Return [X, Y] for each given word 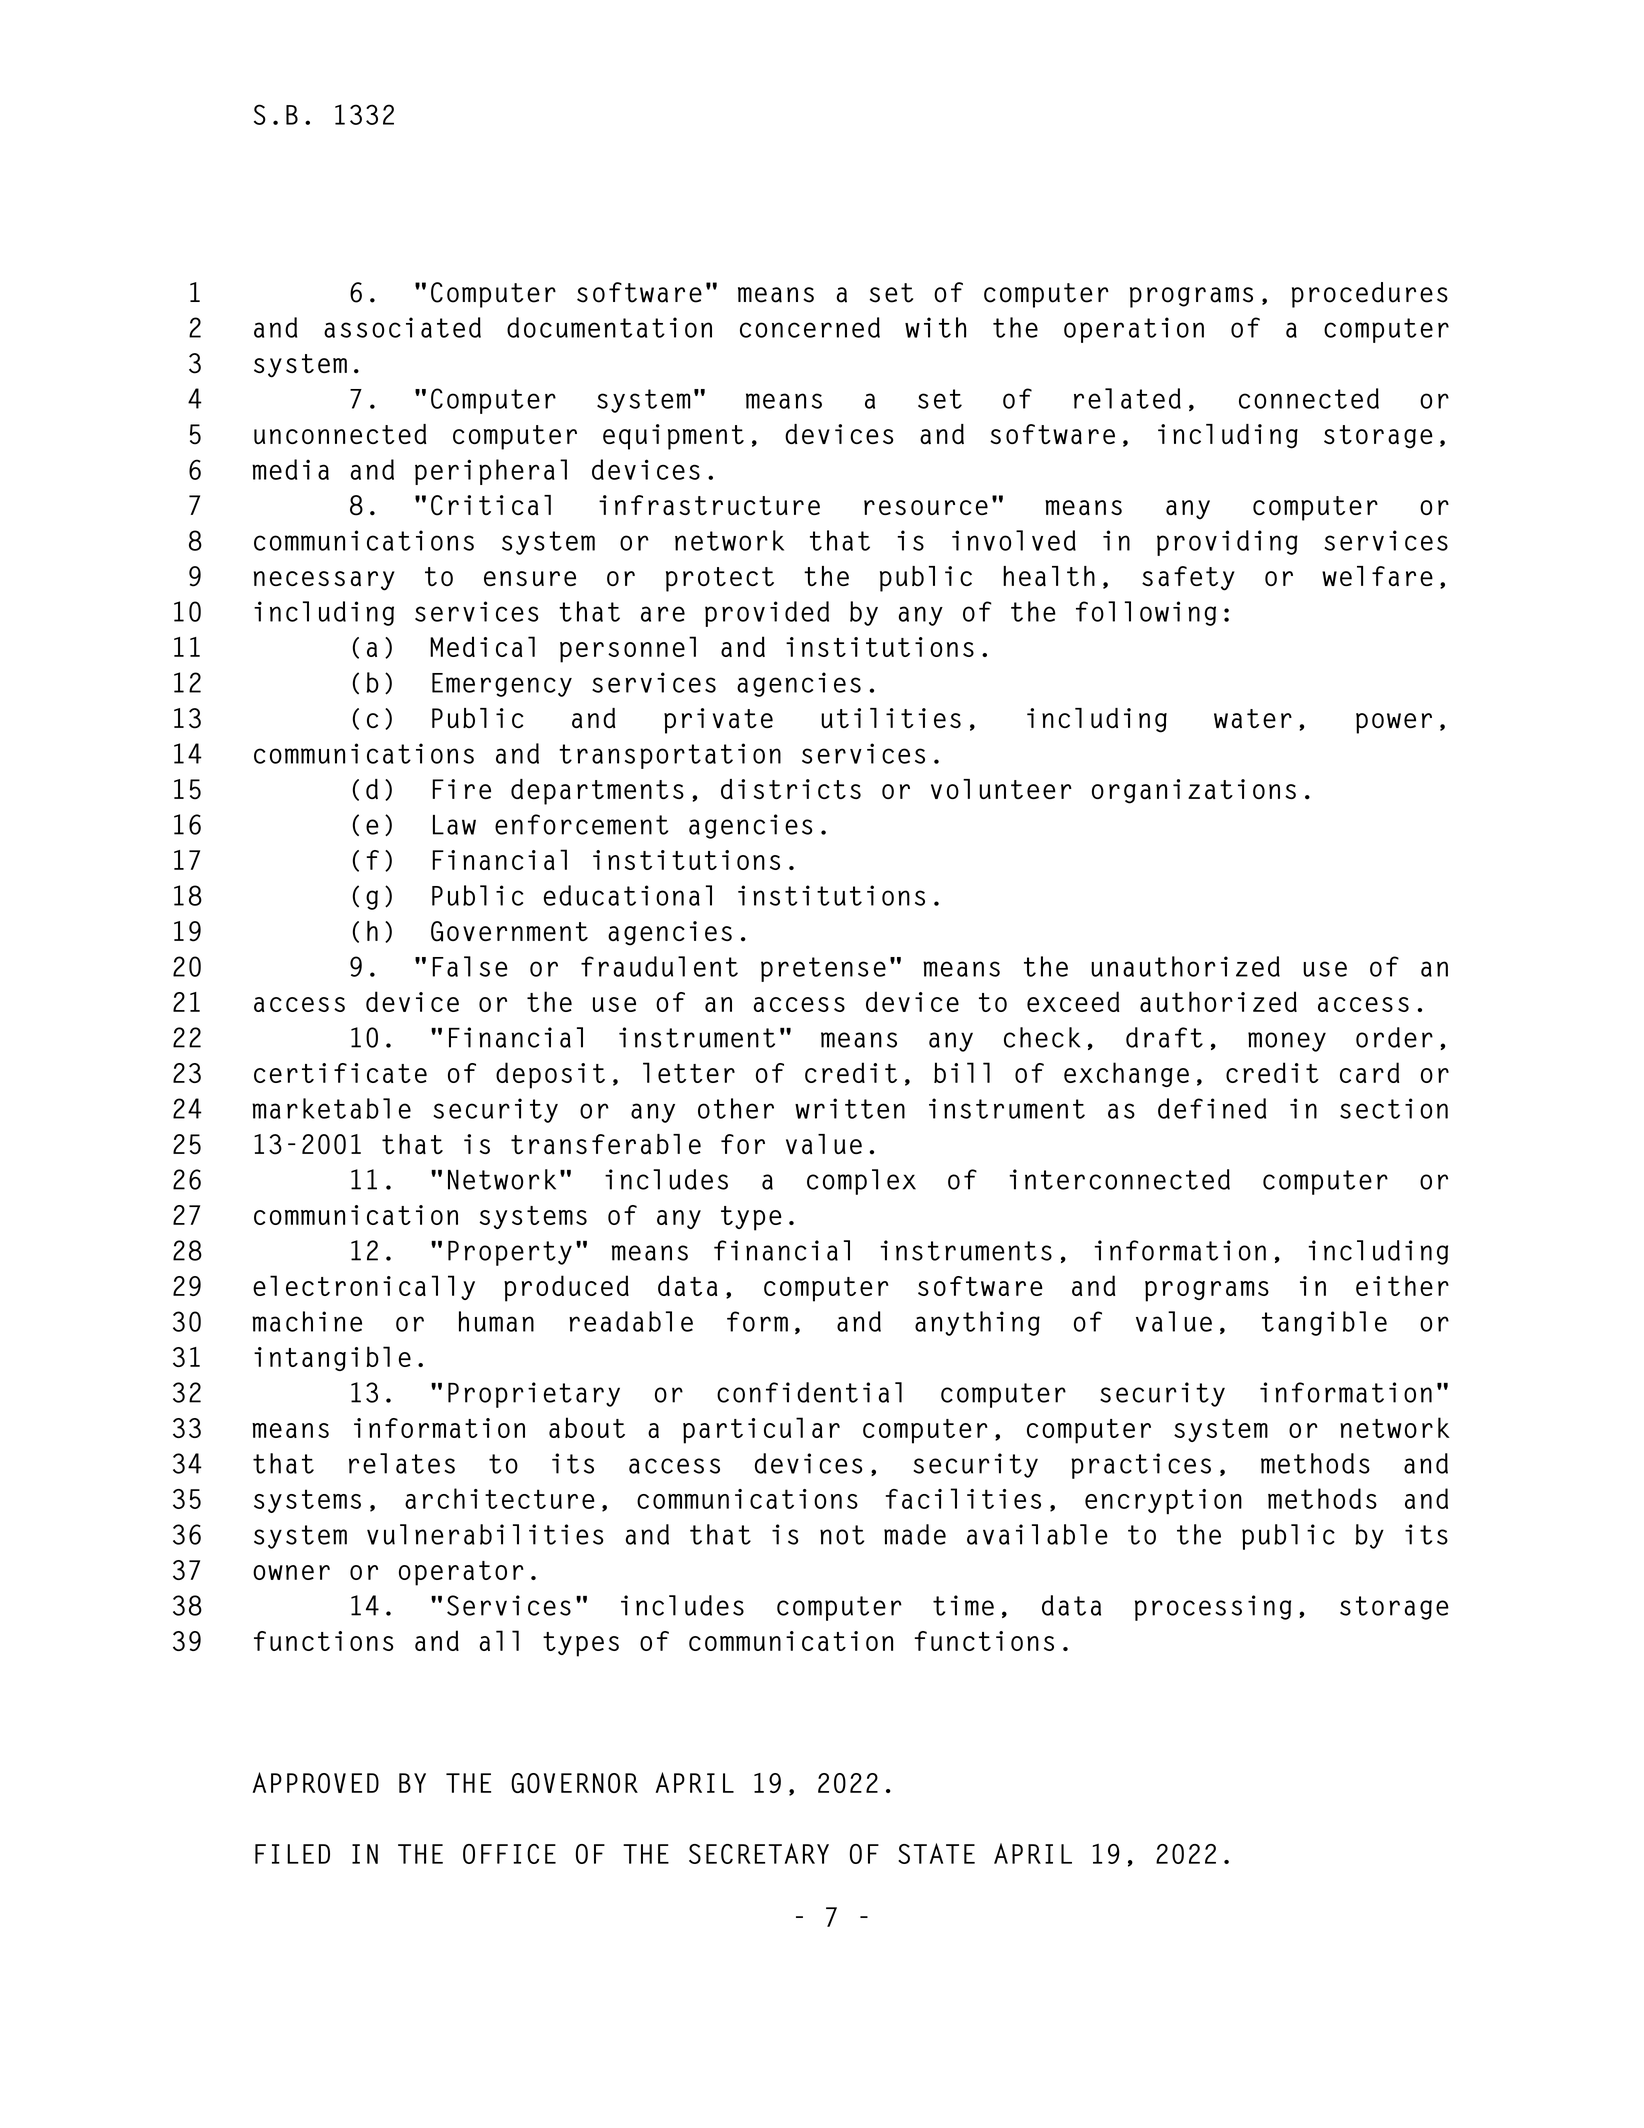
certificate [340, 1073]
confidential [809, 1392]
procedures [1370, 295]
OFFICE [509, 1854]
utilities [891, 718]
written [850, 1108]
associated [402, 327]
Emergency [502, 685]
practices [1141, 1466]
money [1287, 1042]
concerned [810, 327]
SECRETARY [759, 1853]
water [1253, 718]
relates [402, 1463]
